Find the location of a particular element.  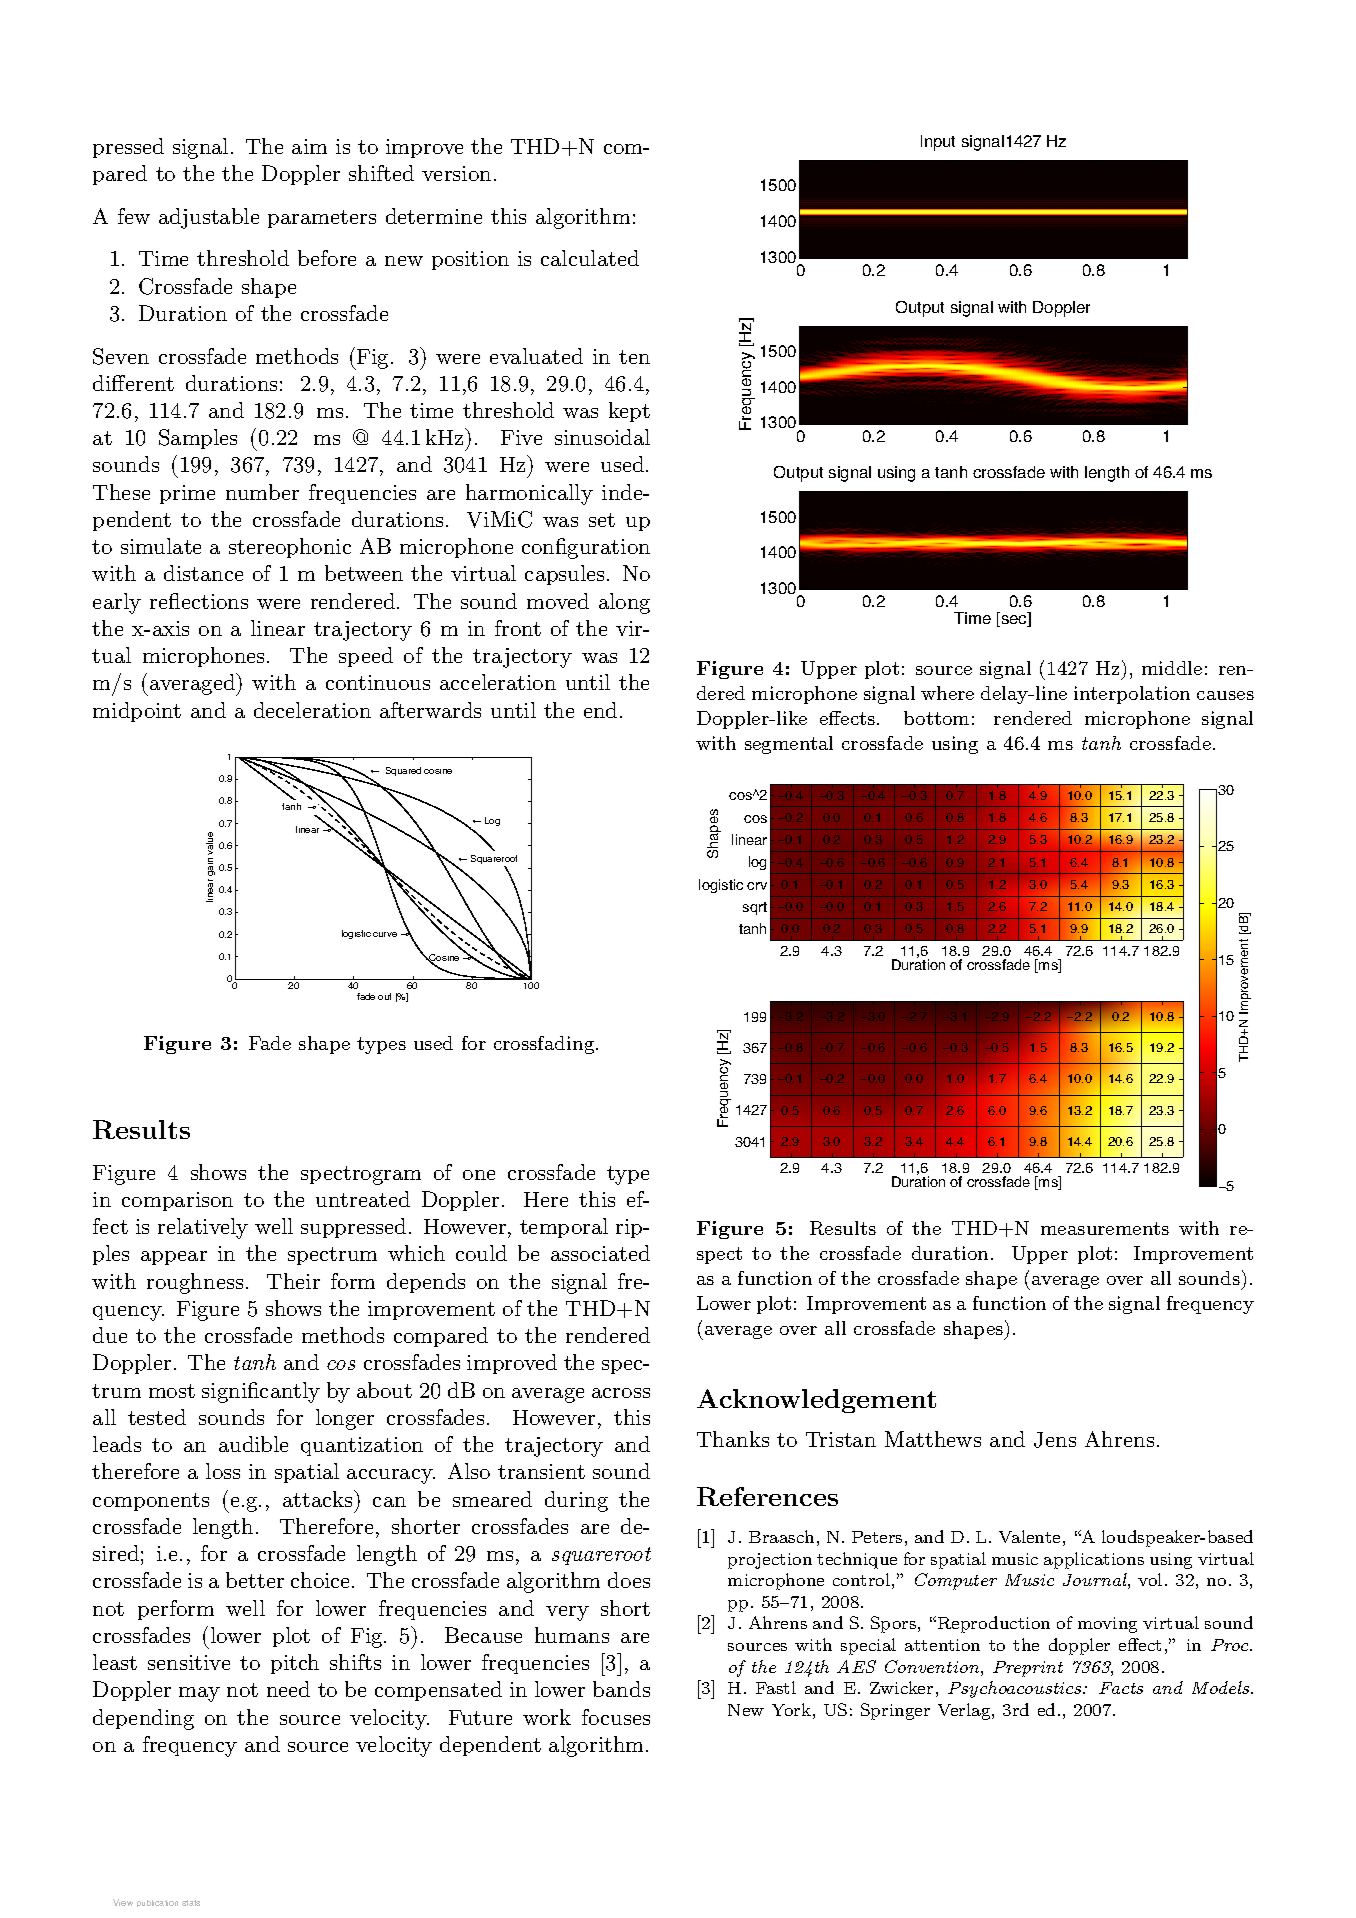

calculated is located at coordinates (590, 258).
